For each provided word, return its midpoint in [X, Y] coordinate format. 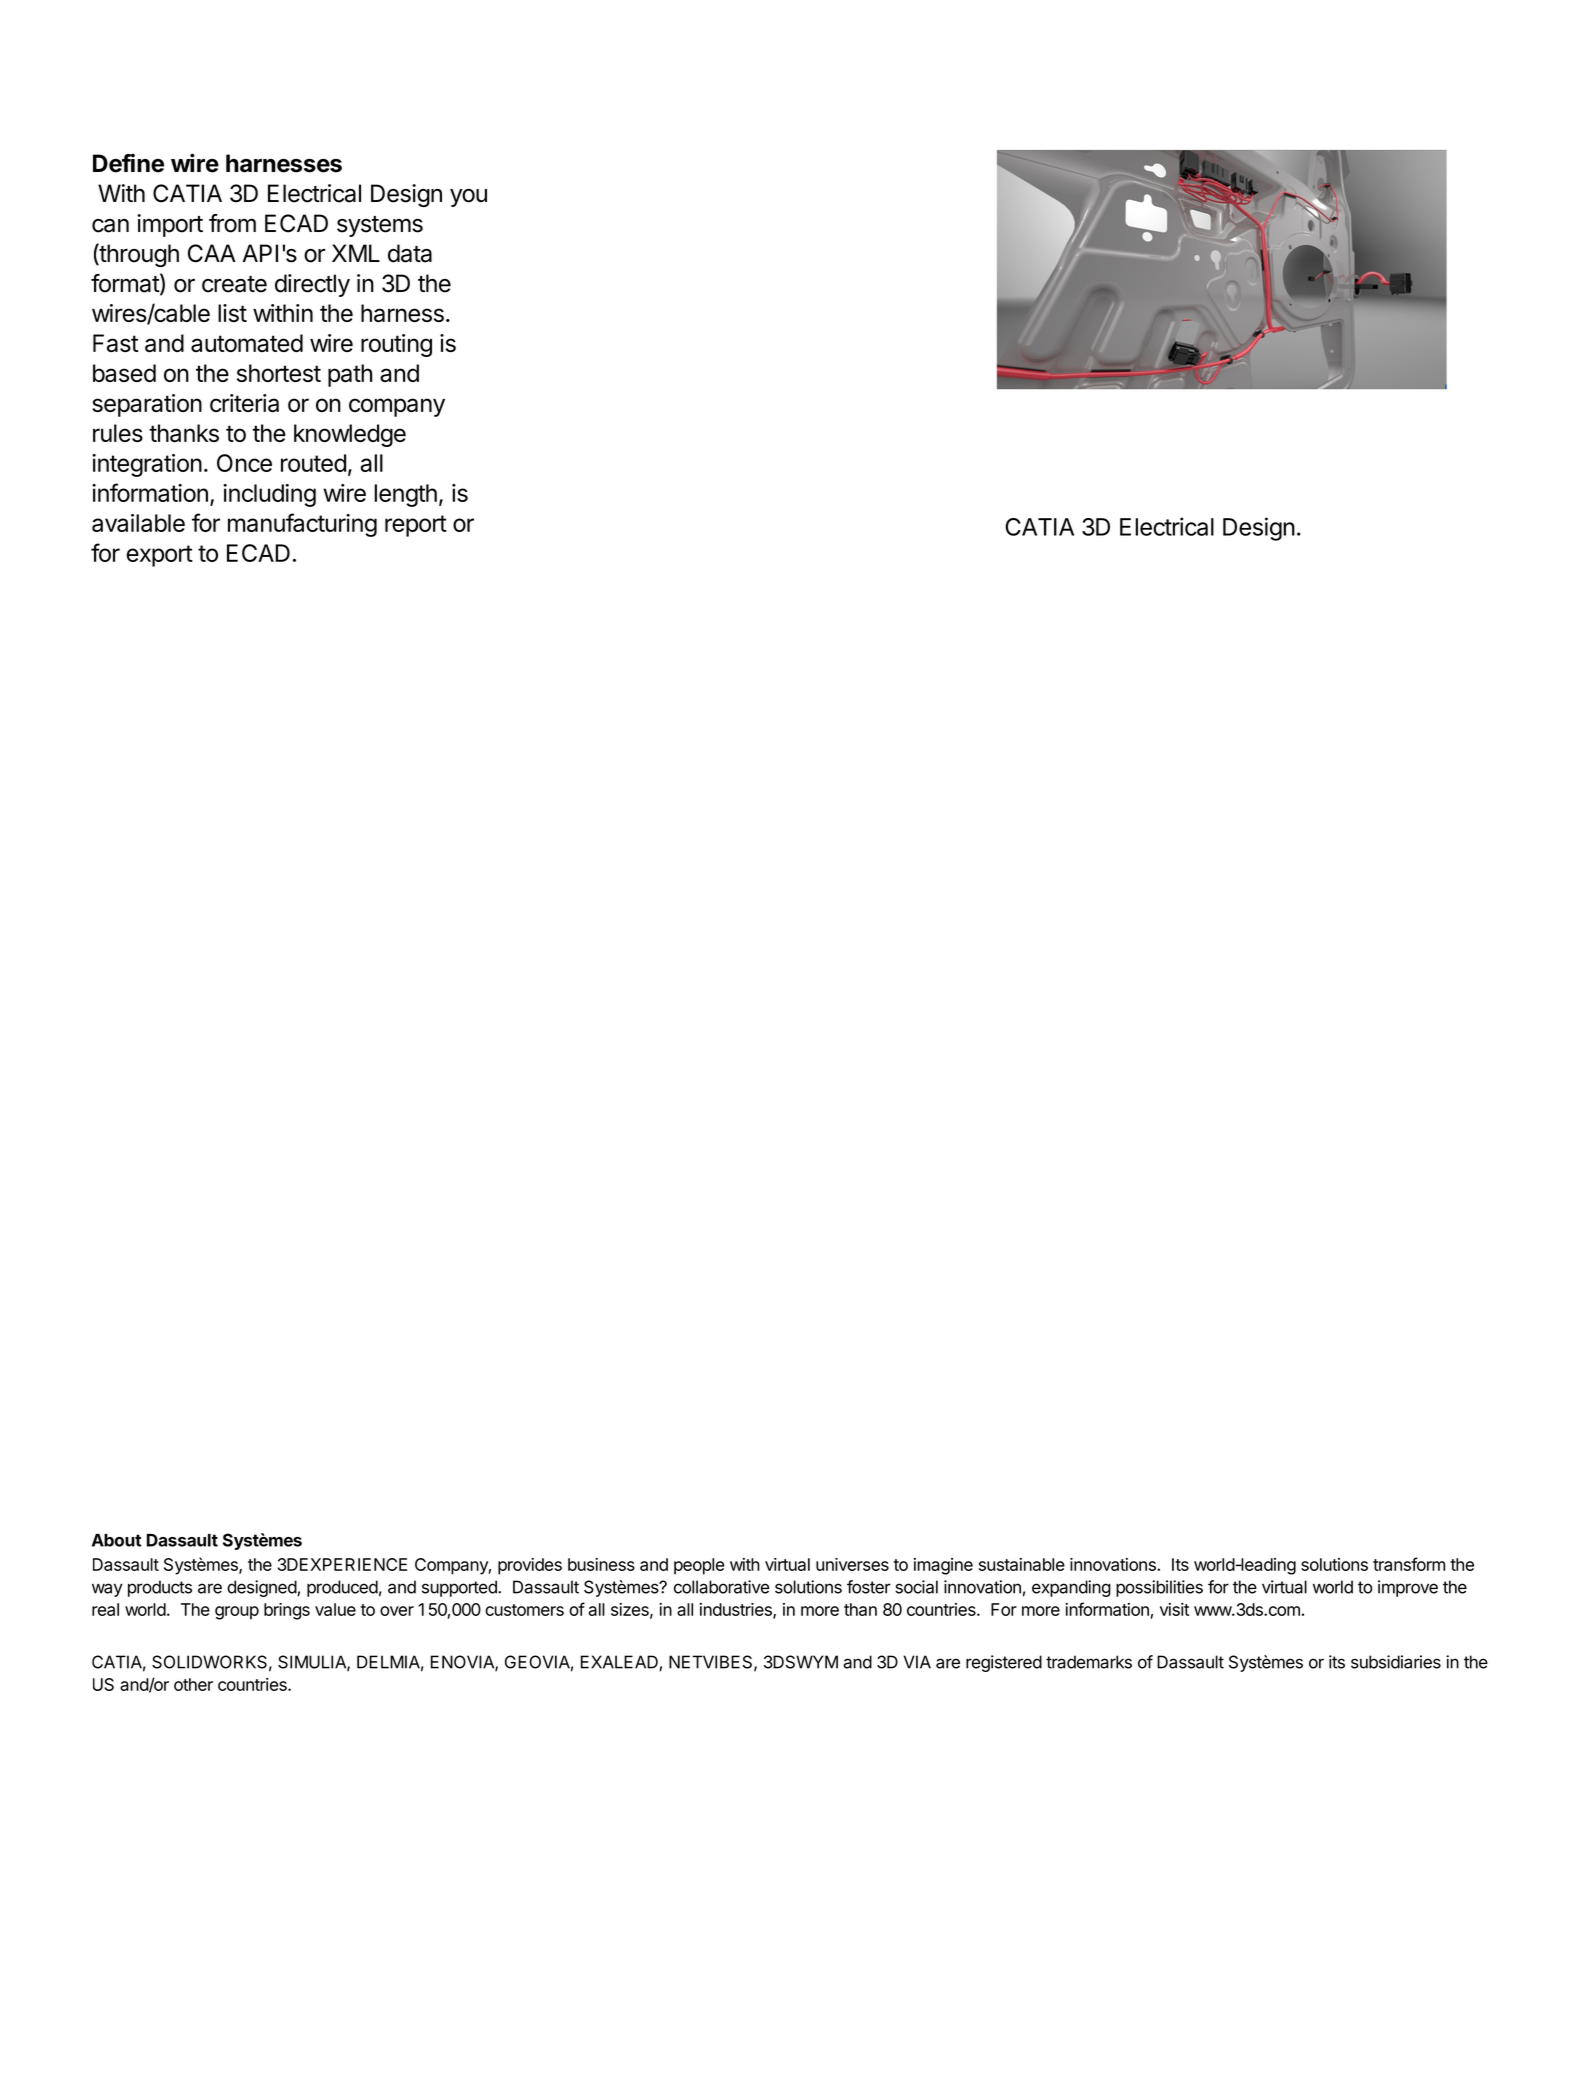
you [468, 198]
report [416, 526]
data [410, 253]
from [232, 223]
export [160, 556]
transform [1409, 1564]
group [237, 1613]
